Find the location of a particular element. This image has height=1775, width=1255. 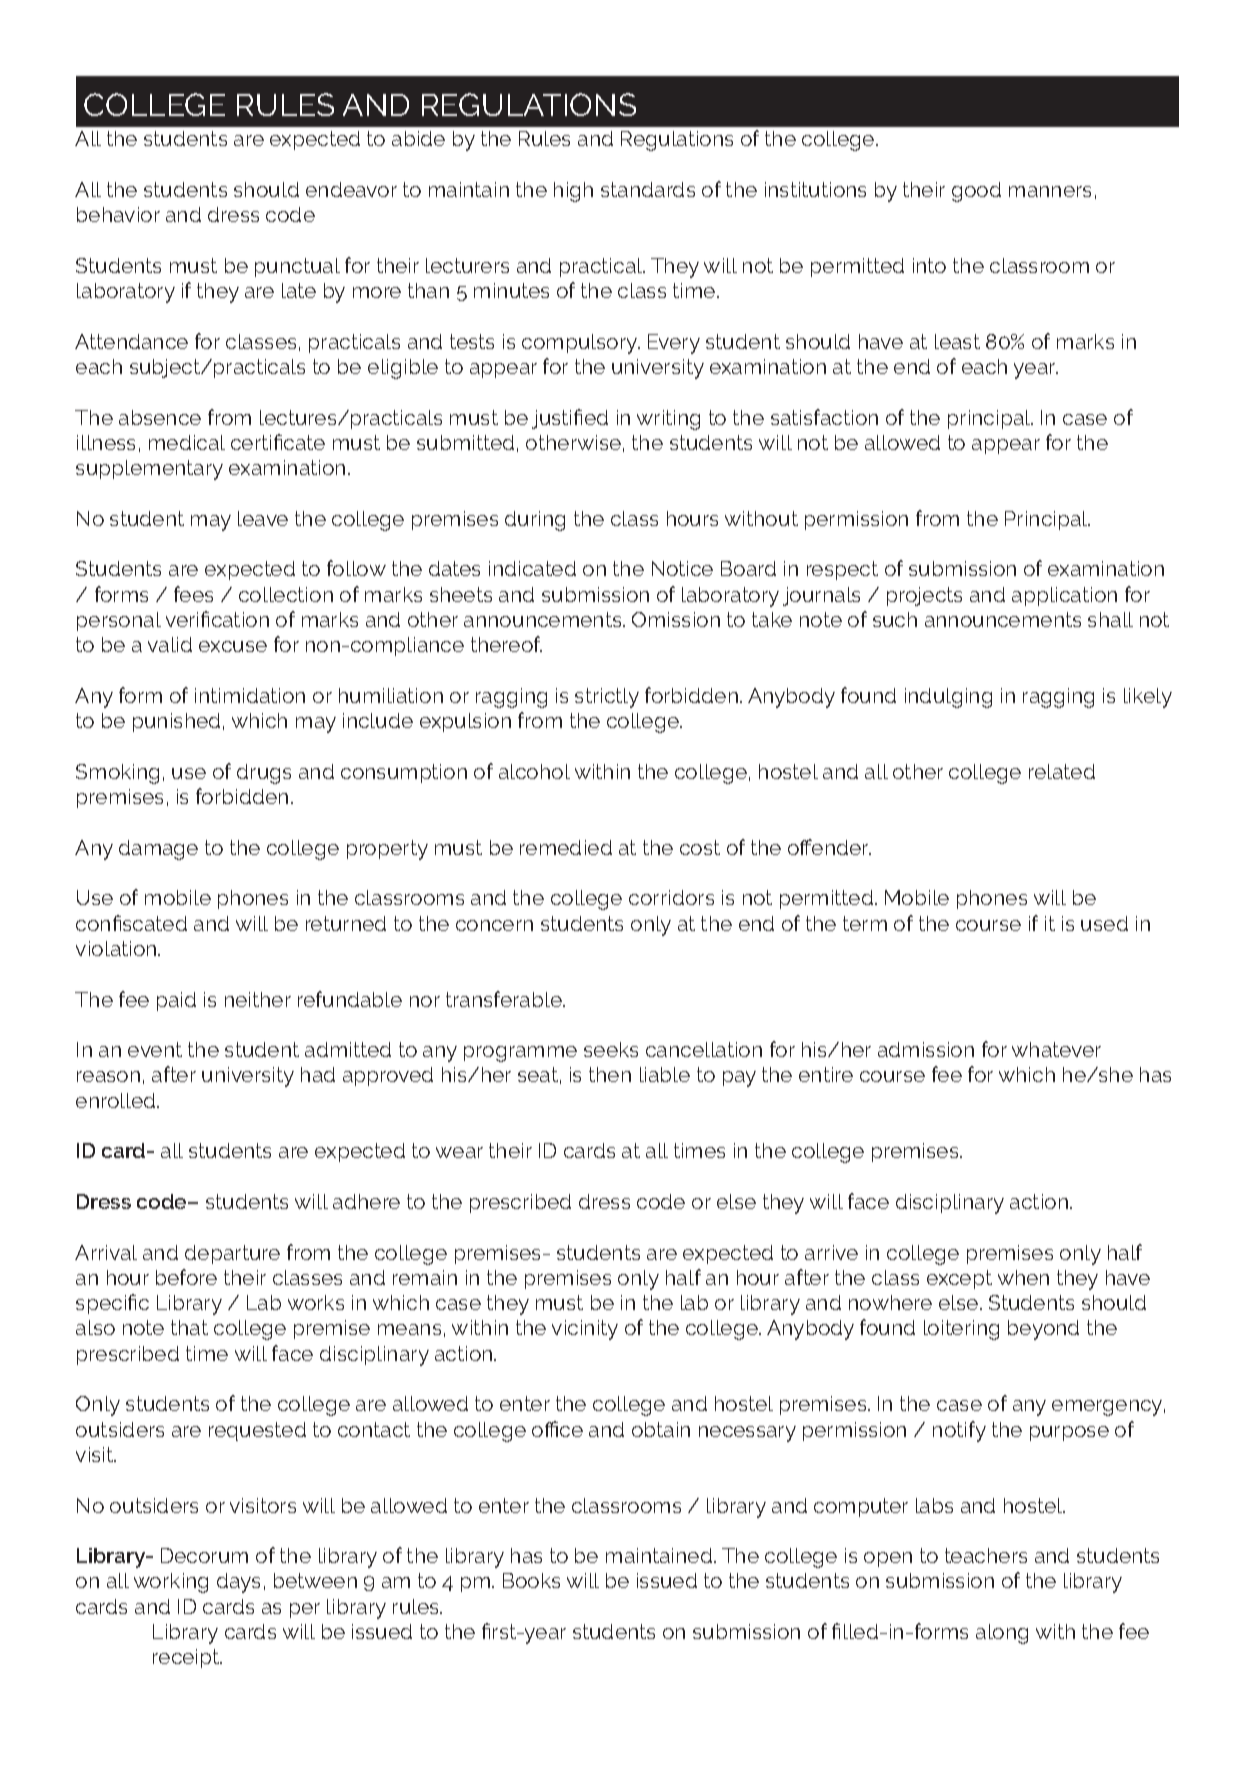

days is located at coordinates (238, 1583).
